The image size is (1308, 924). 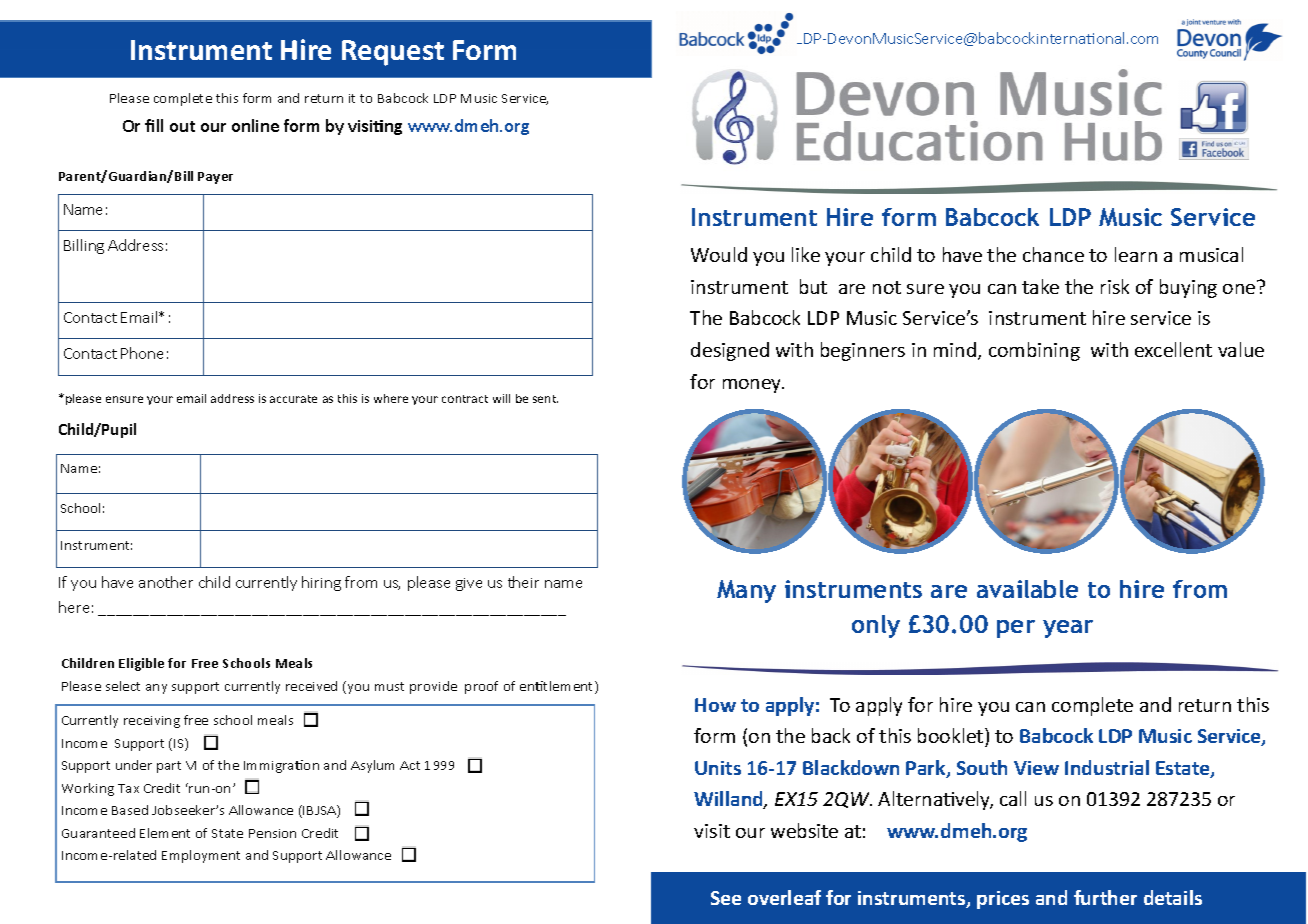 What do you see at coordinates (393, 53) in the document?
I see `Request` at bounding box center [393, 53].
